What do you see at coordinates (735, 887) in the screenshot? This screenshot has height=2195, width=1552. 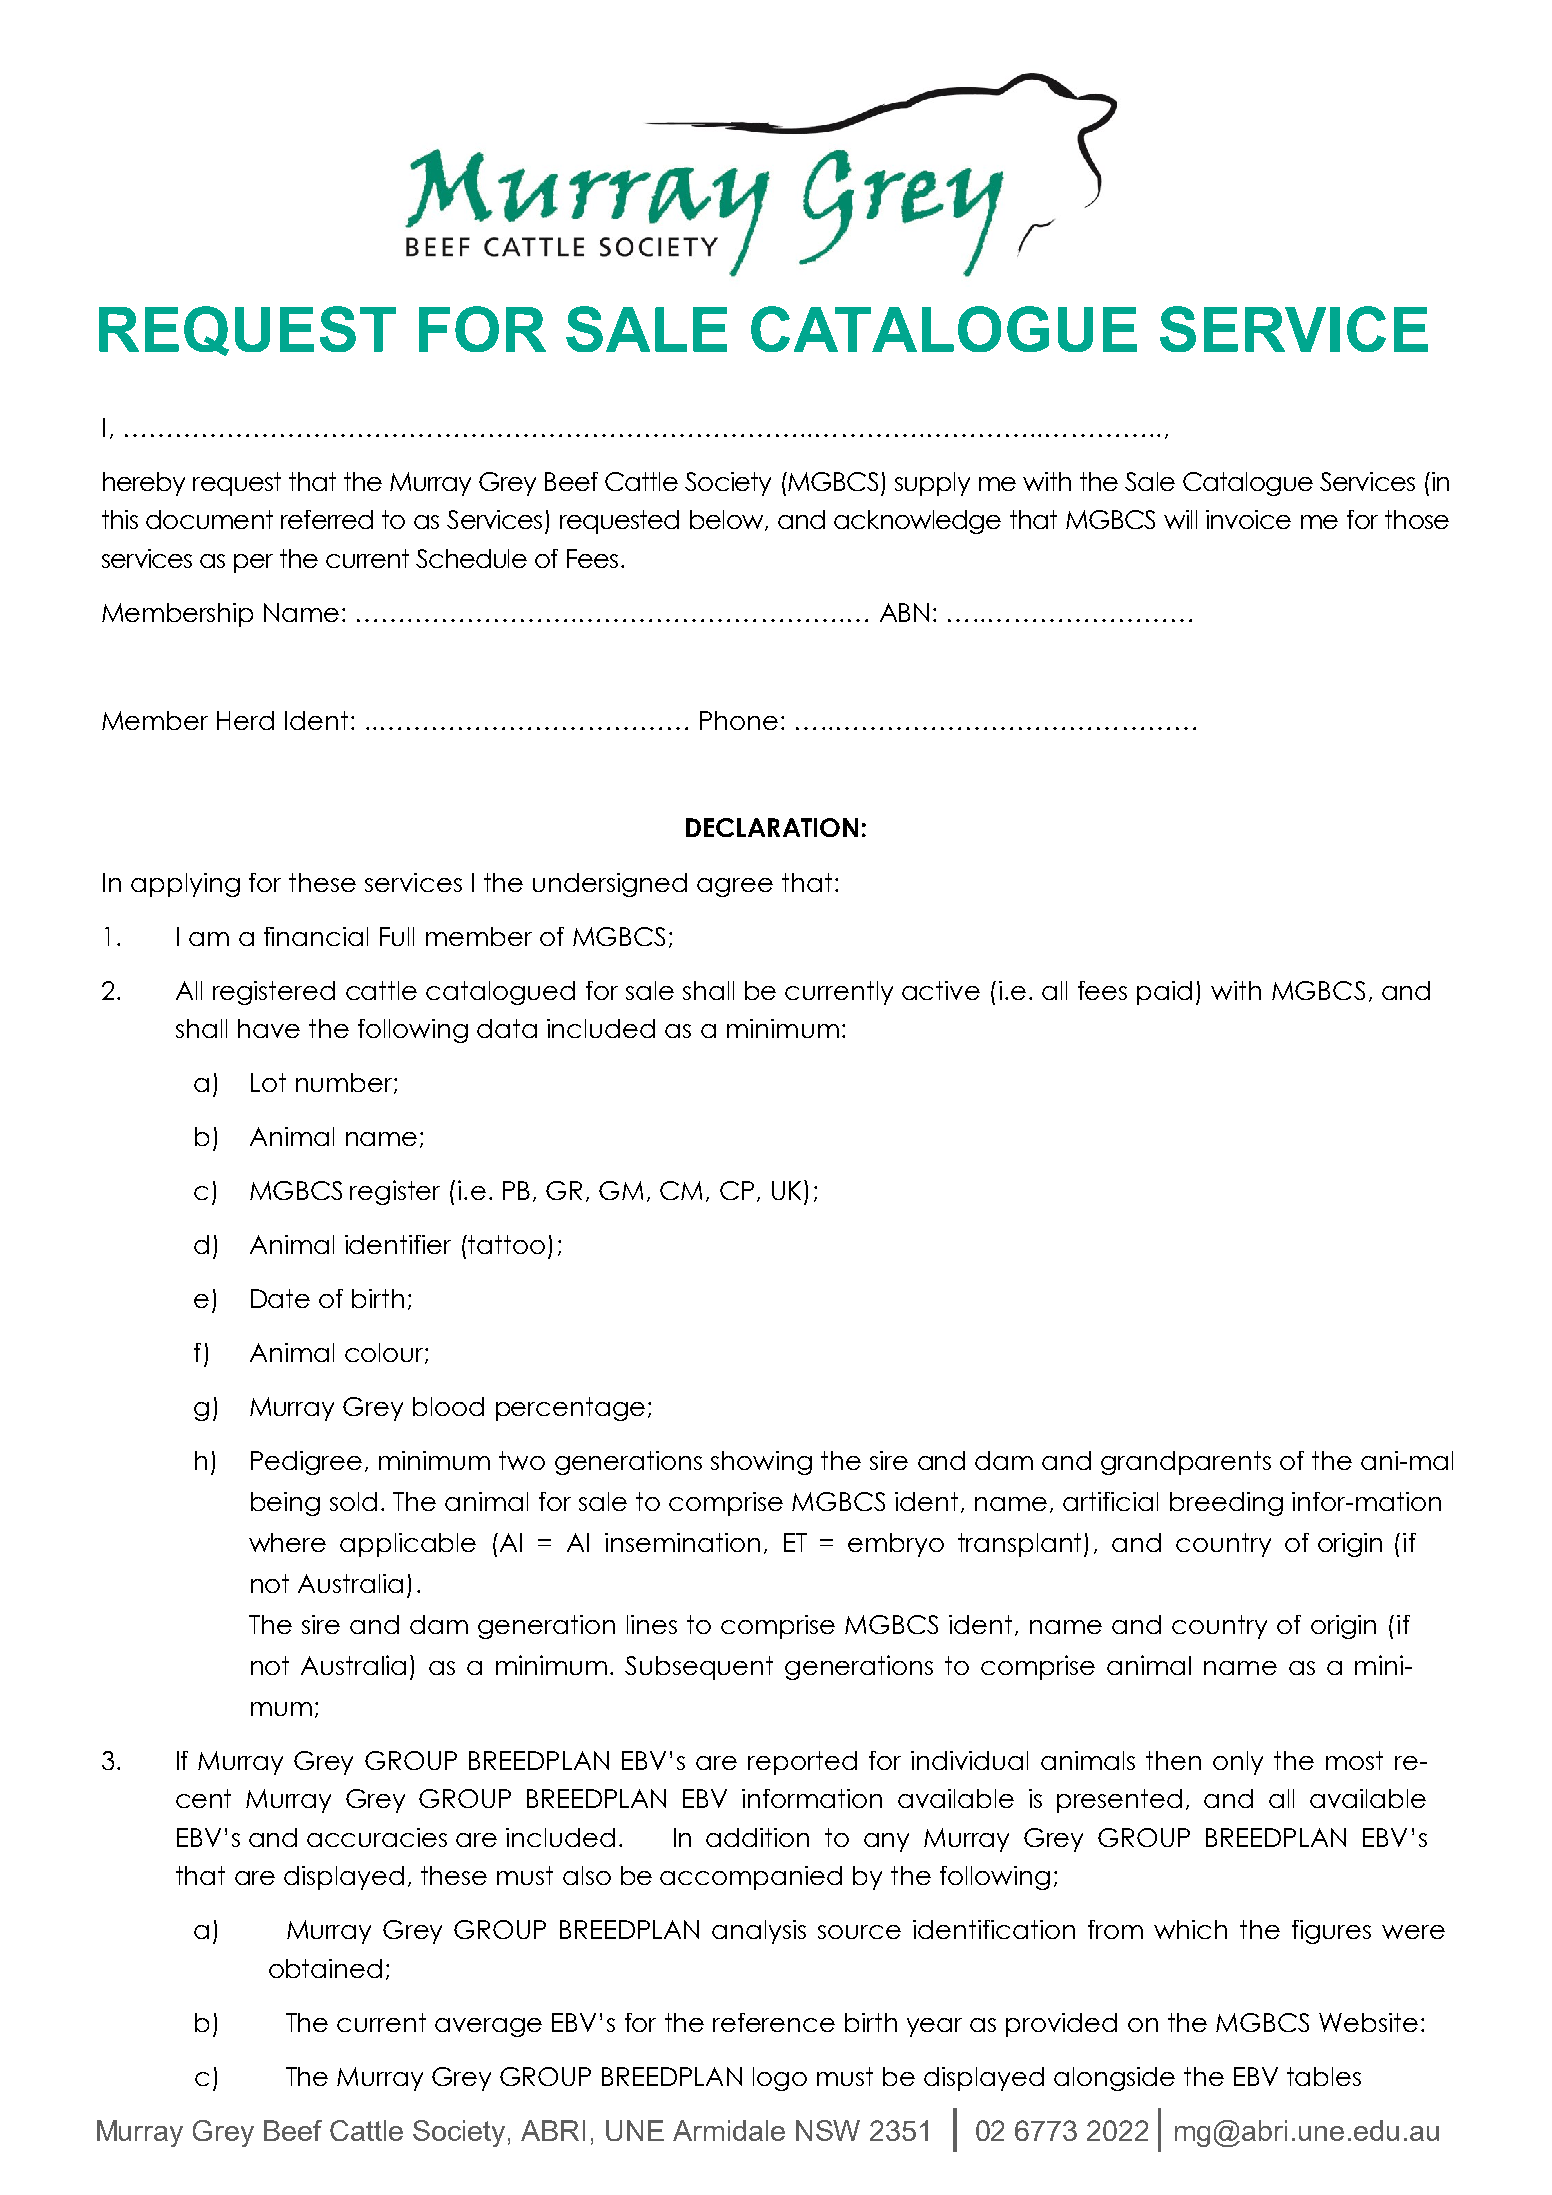 I see `agree` at bounding box center [735, 887].
